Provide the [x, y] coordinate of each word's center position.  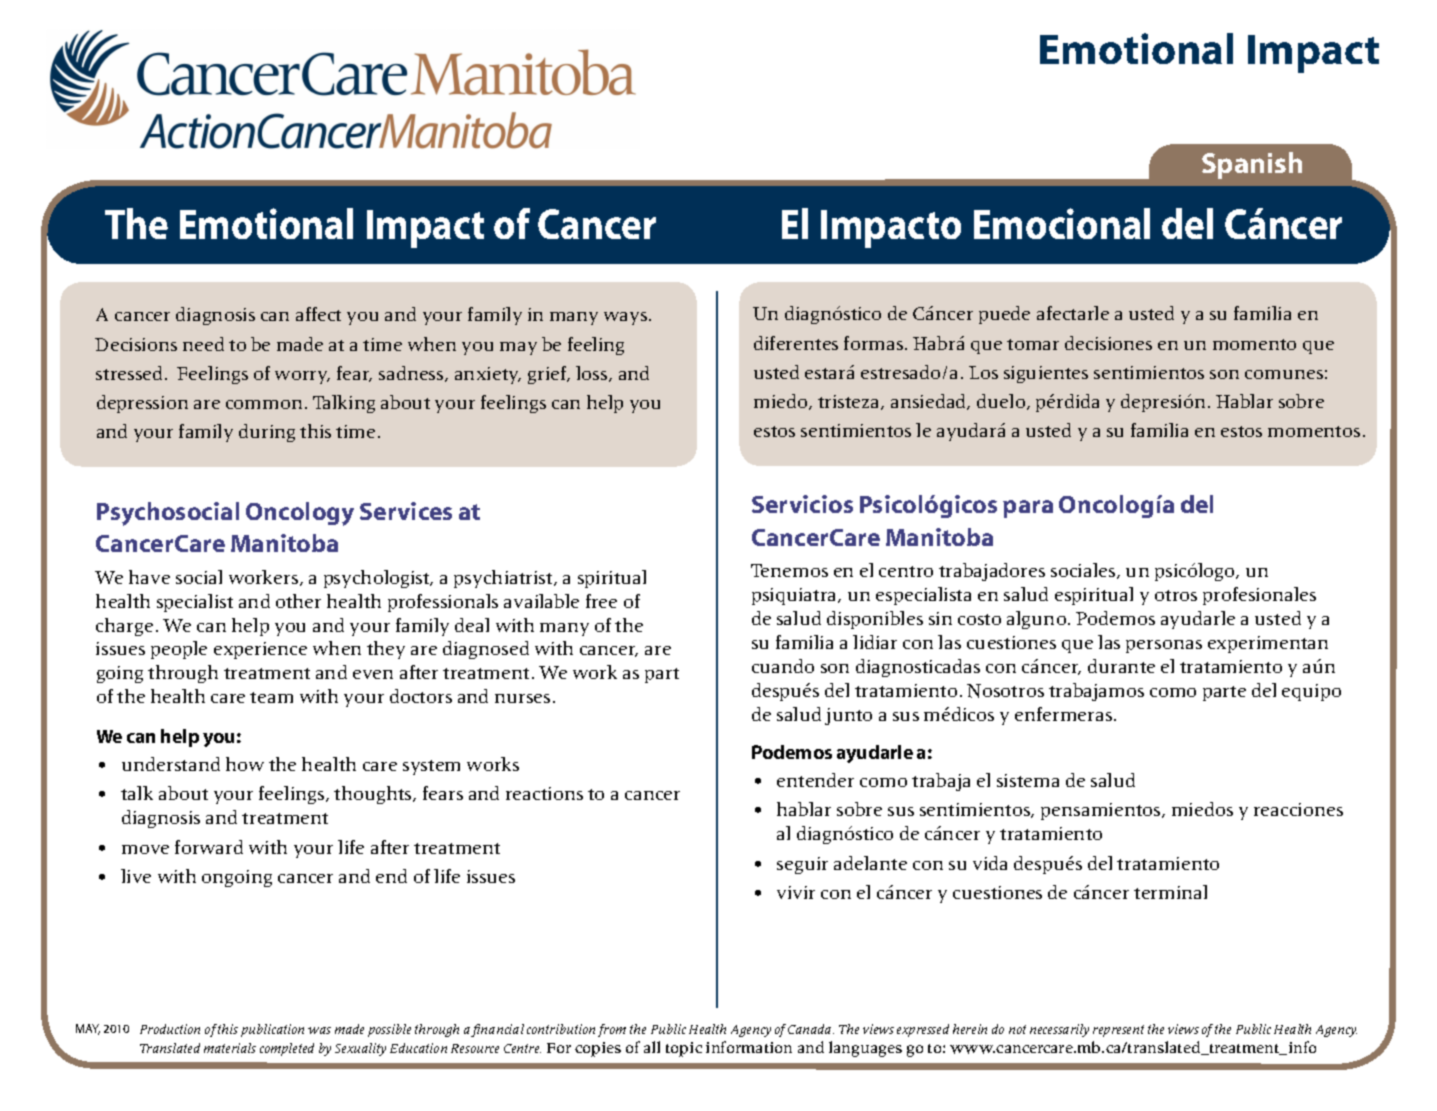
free [601, 601]
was [319, 1030]
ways [627, 318]
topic [684, 1049]
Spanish [1252, 165]
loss [593, 374]
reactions [544, 793]
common [264, 404]
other [298, 601]
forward [209, 847]
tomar [1033, 344]
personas [1164, 646]
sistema [1028, 780]
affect [318, 314]
